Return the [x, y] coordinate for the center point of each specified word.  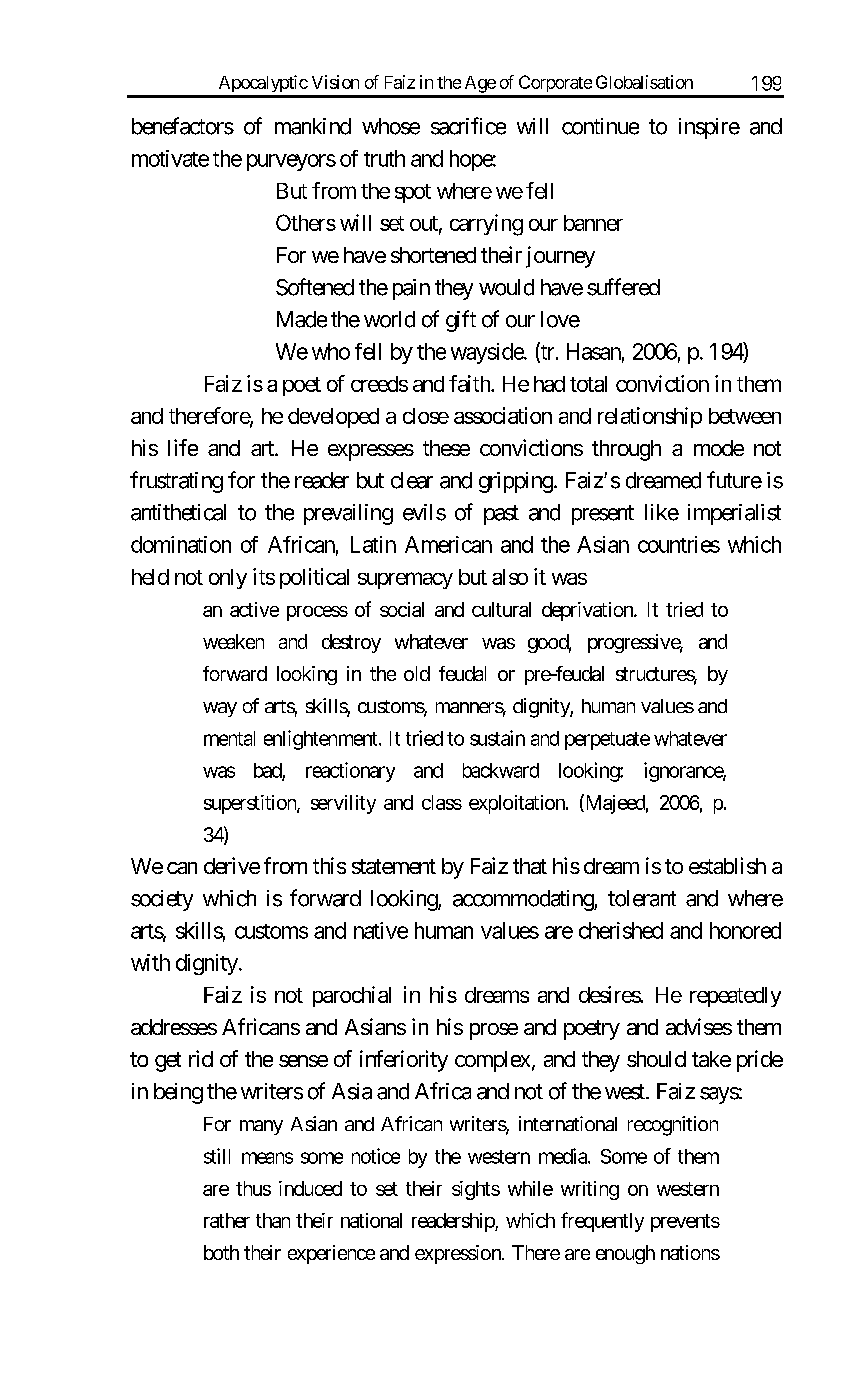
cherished [621, 930]
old [417, 673]
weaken [233, 641]
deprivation [588, 611]
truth [384, 158]
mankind [313, 126]
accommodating [524, 900]
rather [227, 1220]
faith [470, 383]
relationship [650, 417]
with [150, 962]
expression [459, 1254]
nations [690, 1252]
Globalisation [644, 82]
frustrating [176, 482]
